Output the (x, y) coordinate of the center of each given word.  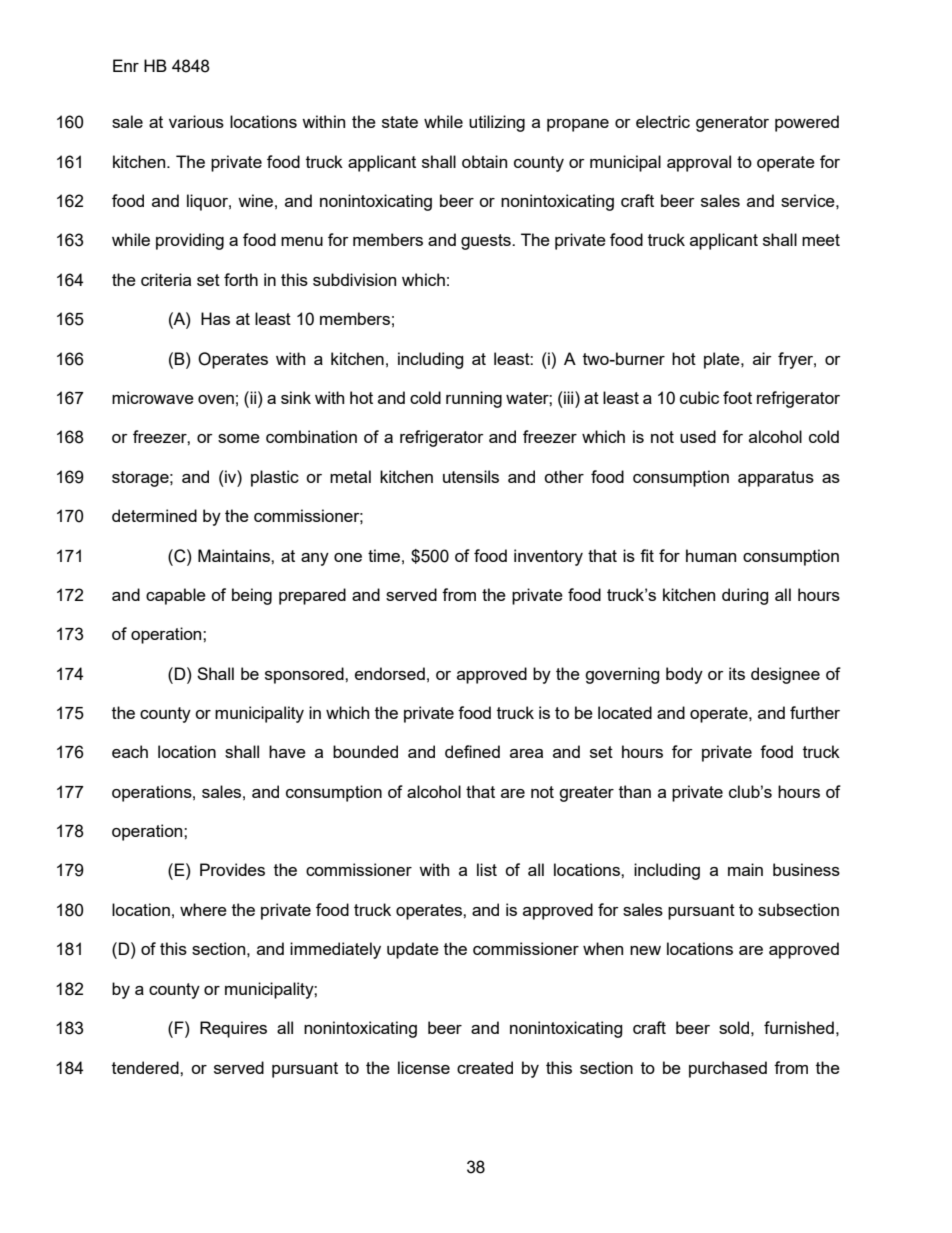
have (287, 751)
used (698, 436)
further (815, 712)
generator (732, 124)
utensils (471, 476)
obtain (484, 161)
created (485, 1067)
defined (472, 751)
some (239, 438)
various (196, 121)
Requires (233, 1029)
